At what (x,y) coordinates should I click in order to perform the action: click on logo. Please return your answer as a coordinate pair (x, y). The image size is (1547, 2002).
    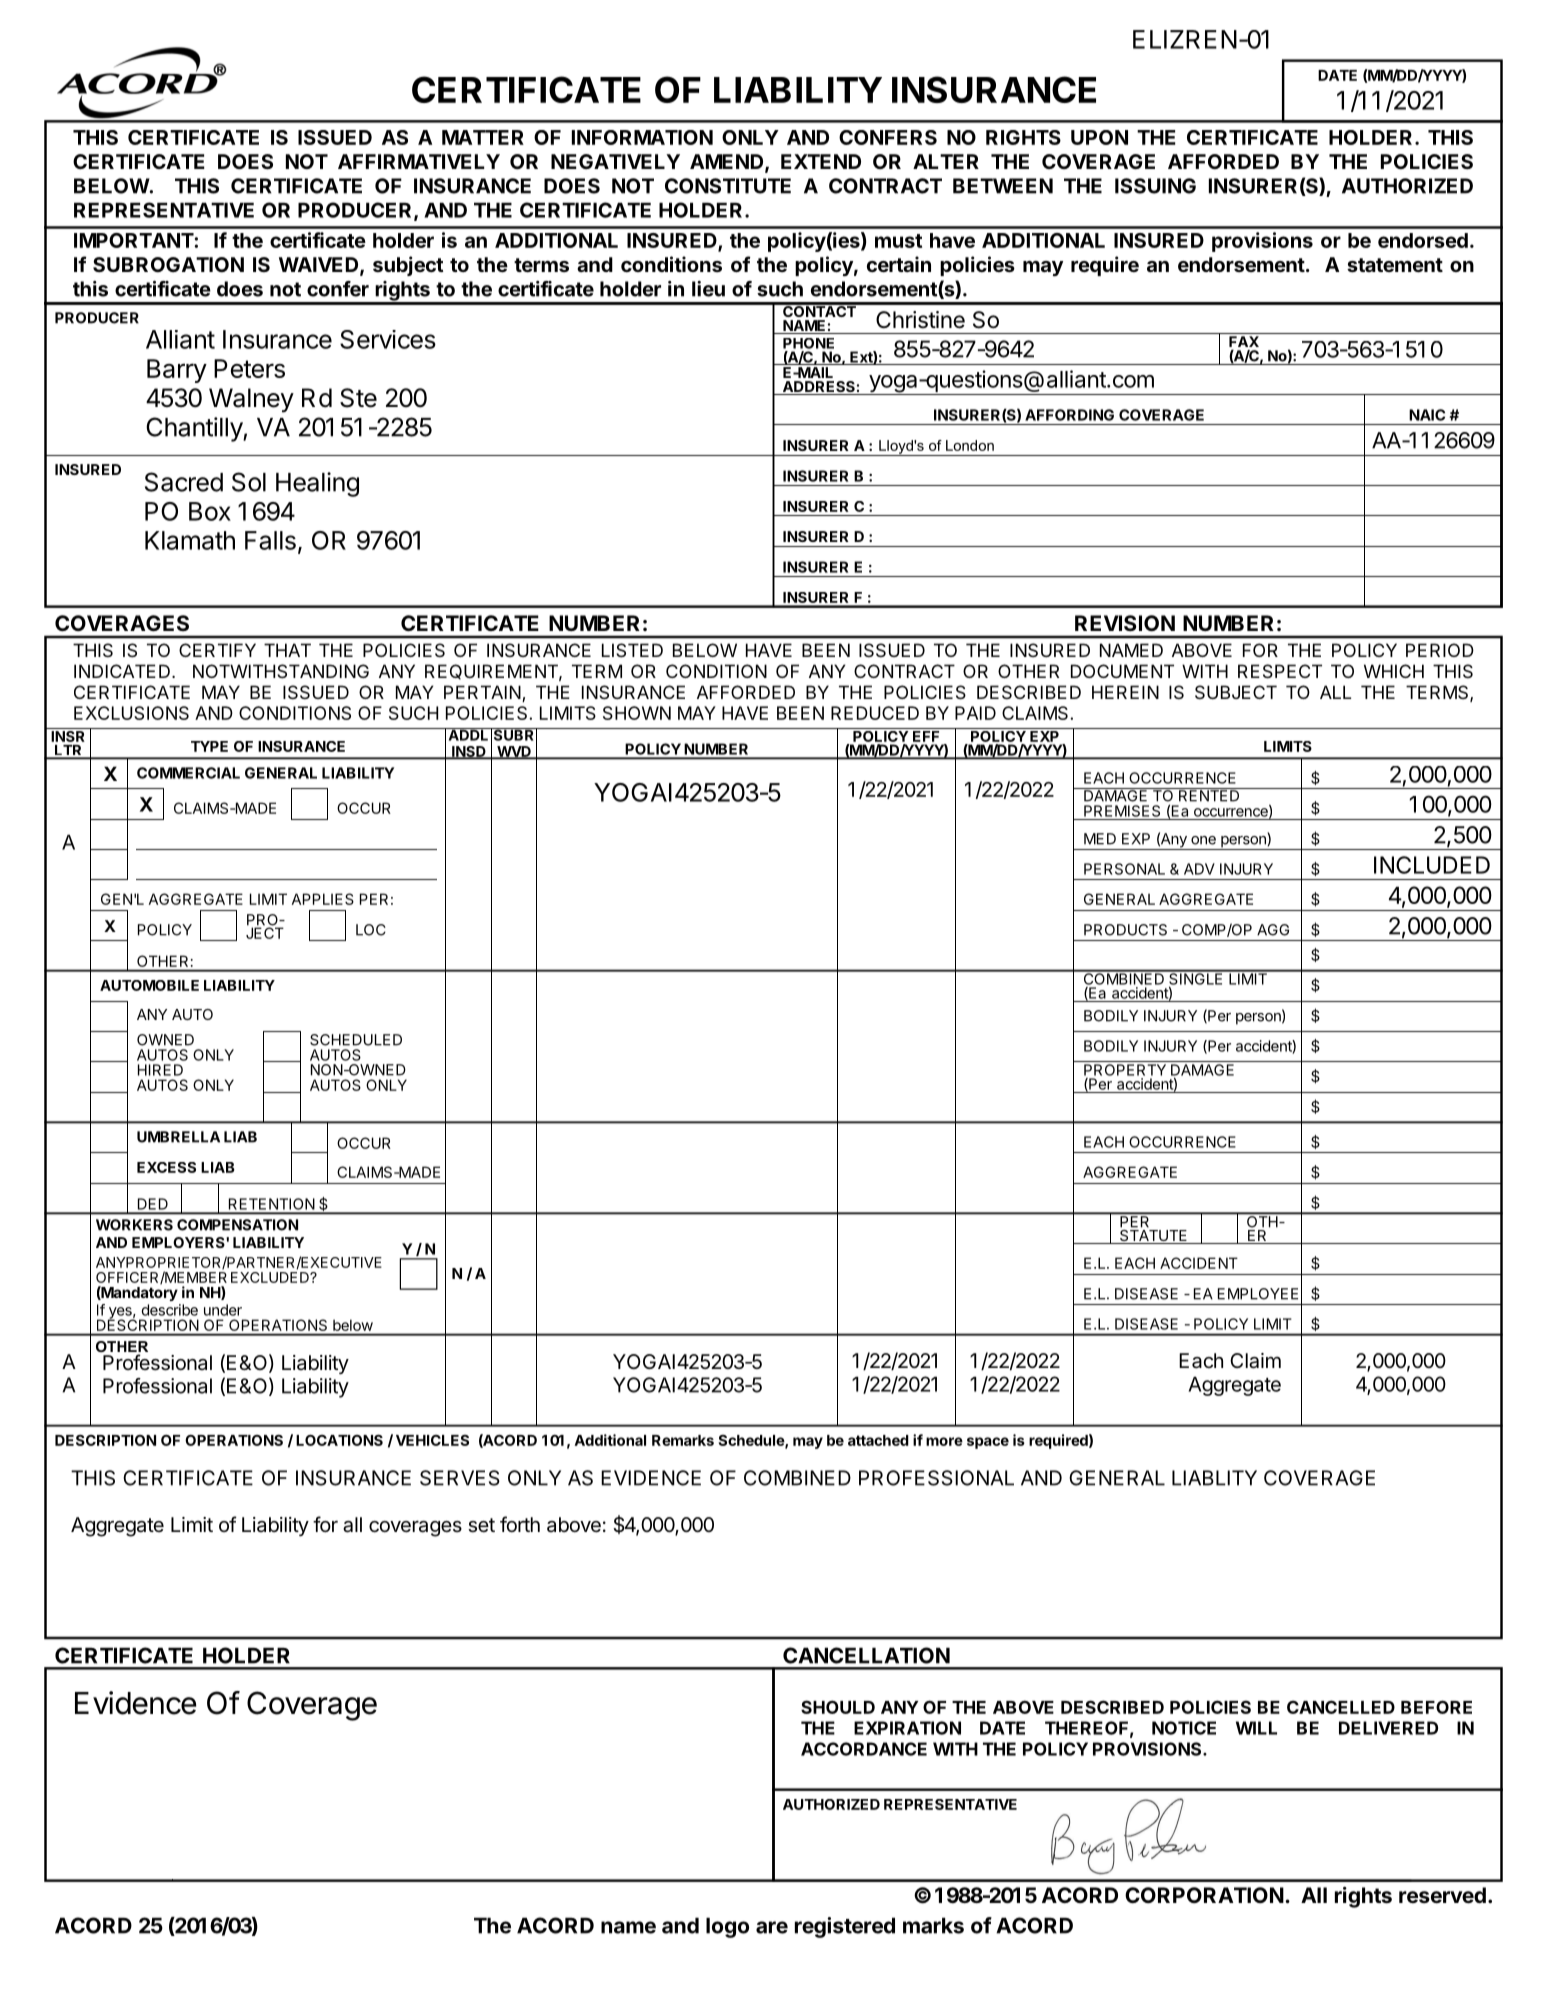
    Looking at the image, I should click on (727, 1927).
